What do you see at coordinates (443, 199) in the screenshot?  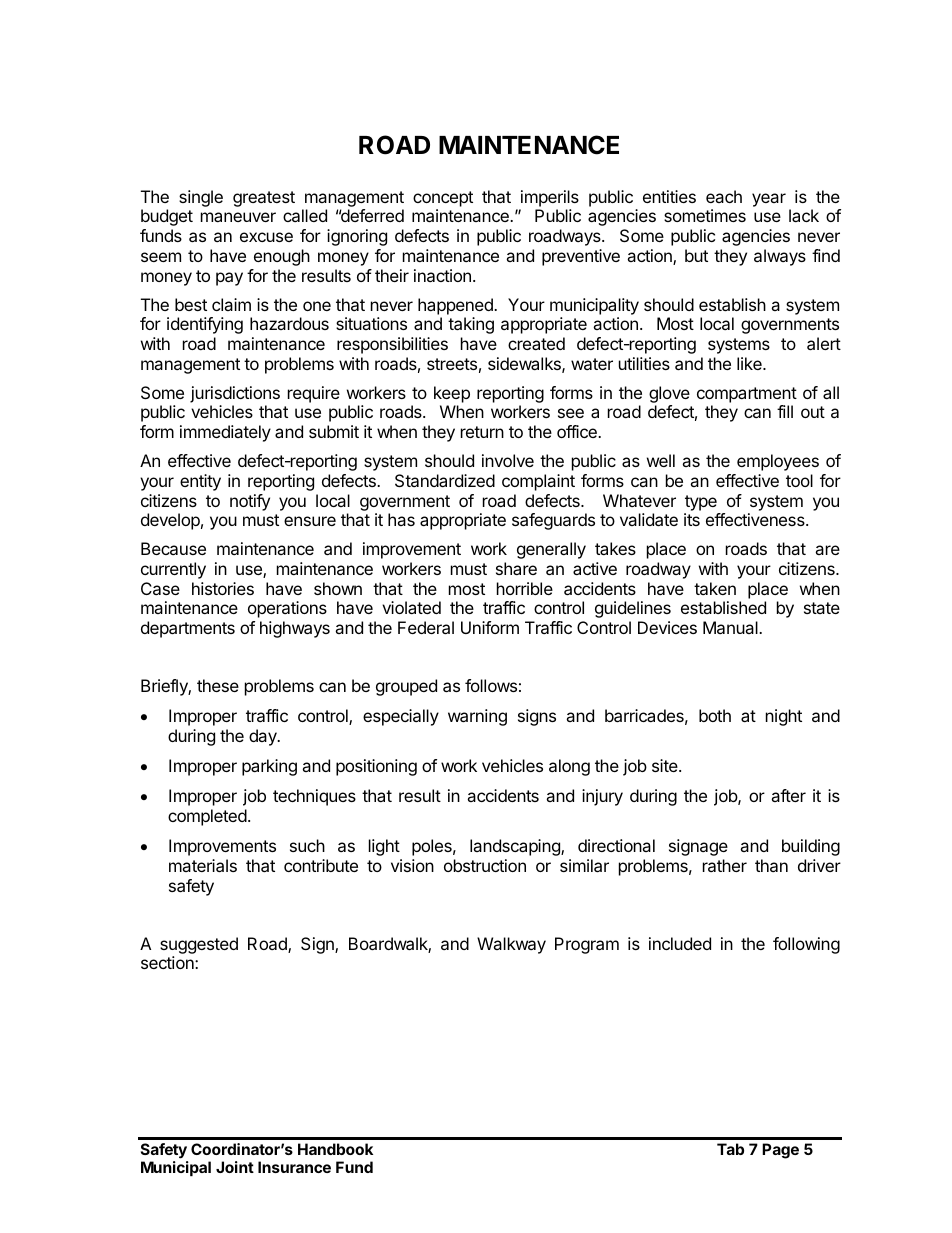 I see `concept` at bounding box center [443, 199].
